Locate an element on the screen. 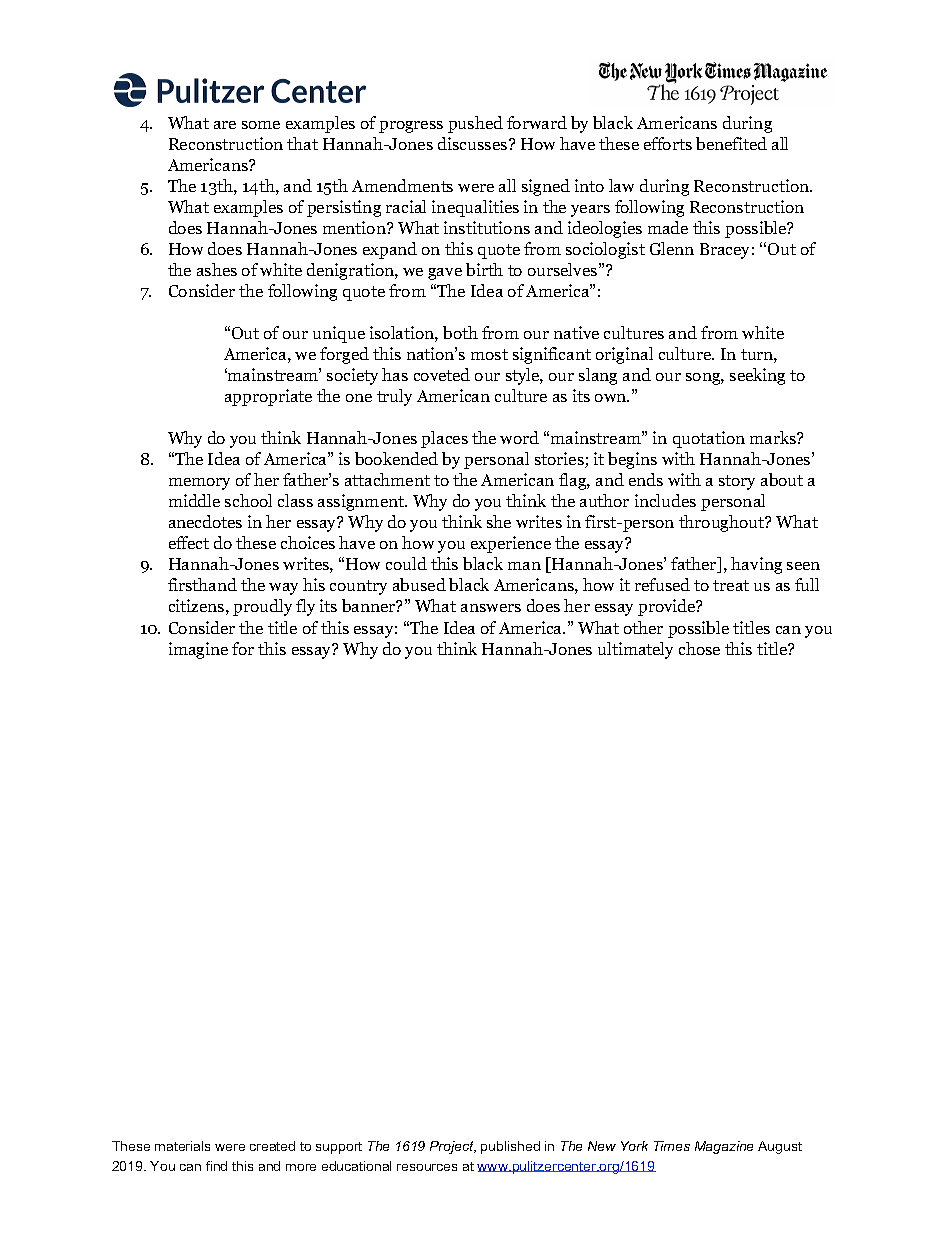  discusses is located at coordinates (474, 143).
